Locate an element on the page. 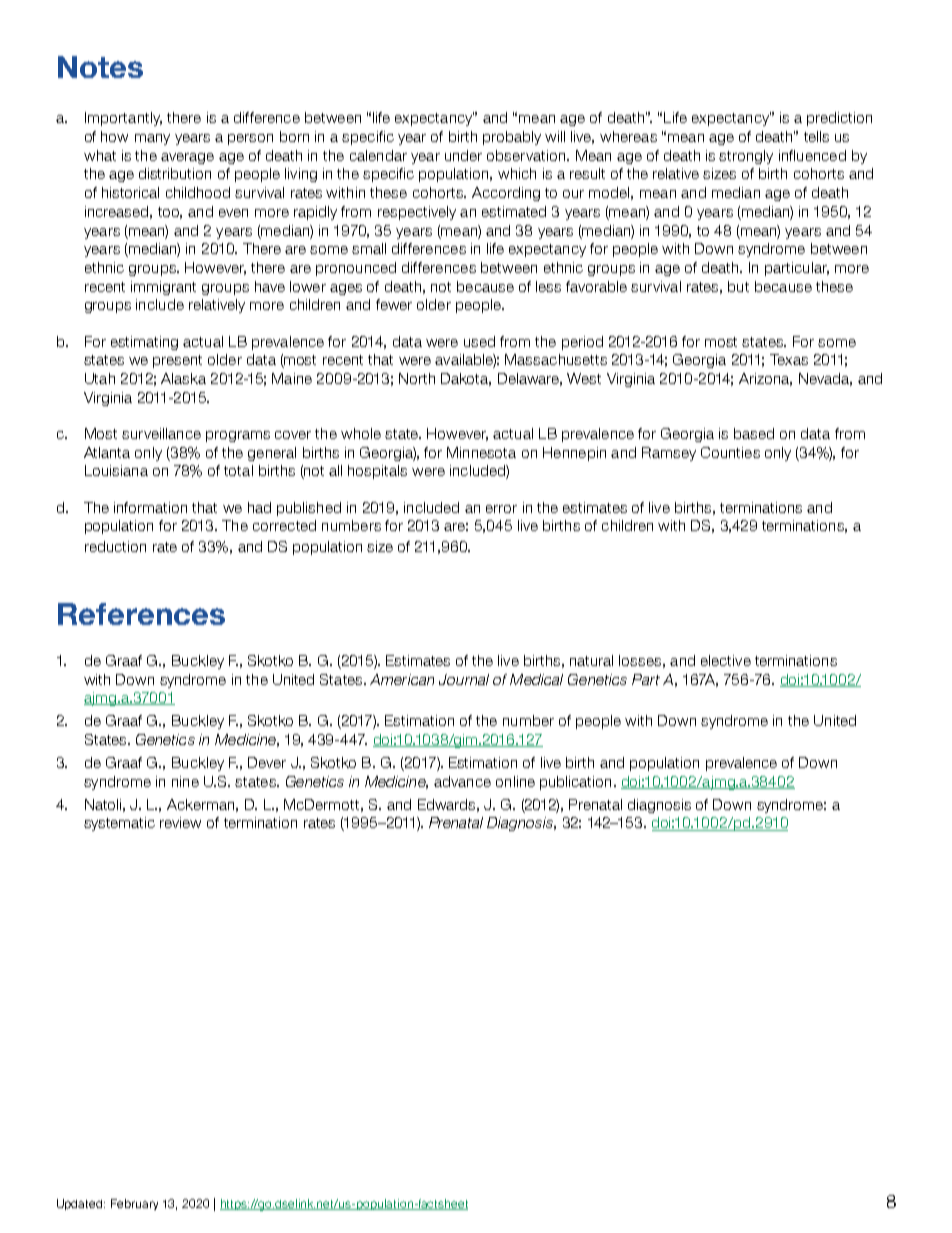 The image size is (952, 1233). February is located at coordinates (134, 1204).
